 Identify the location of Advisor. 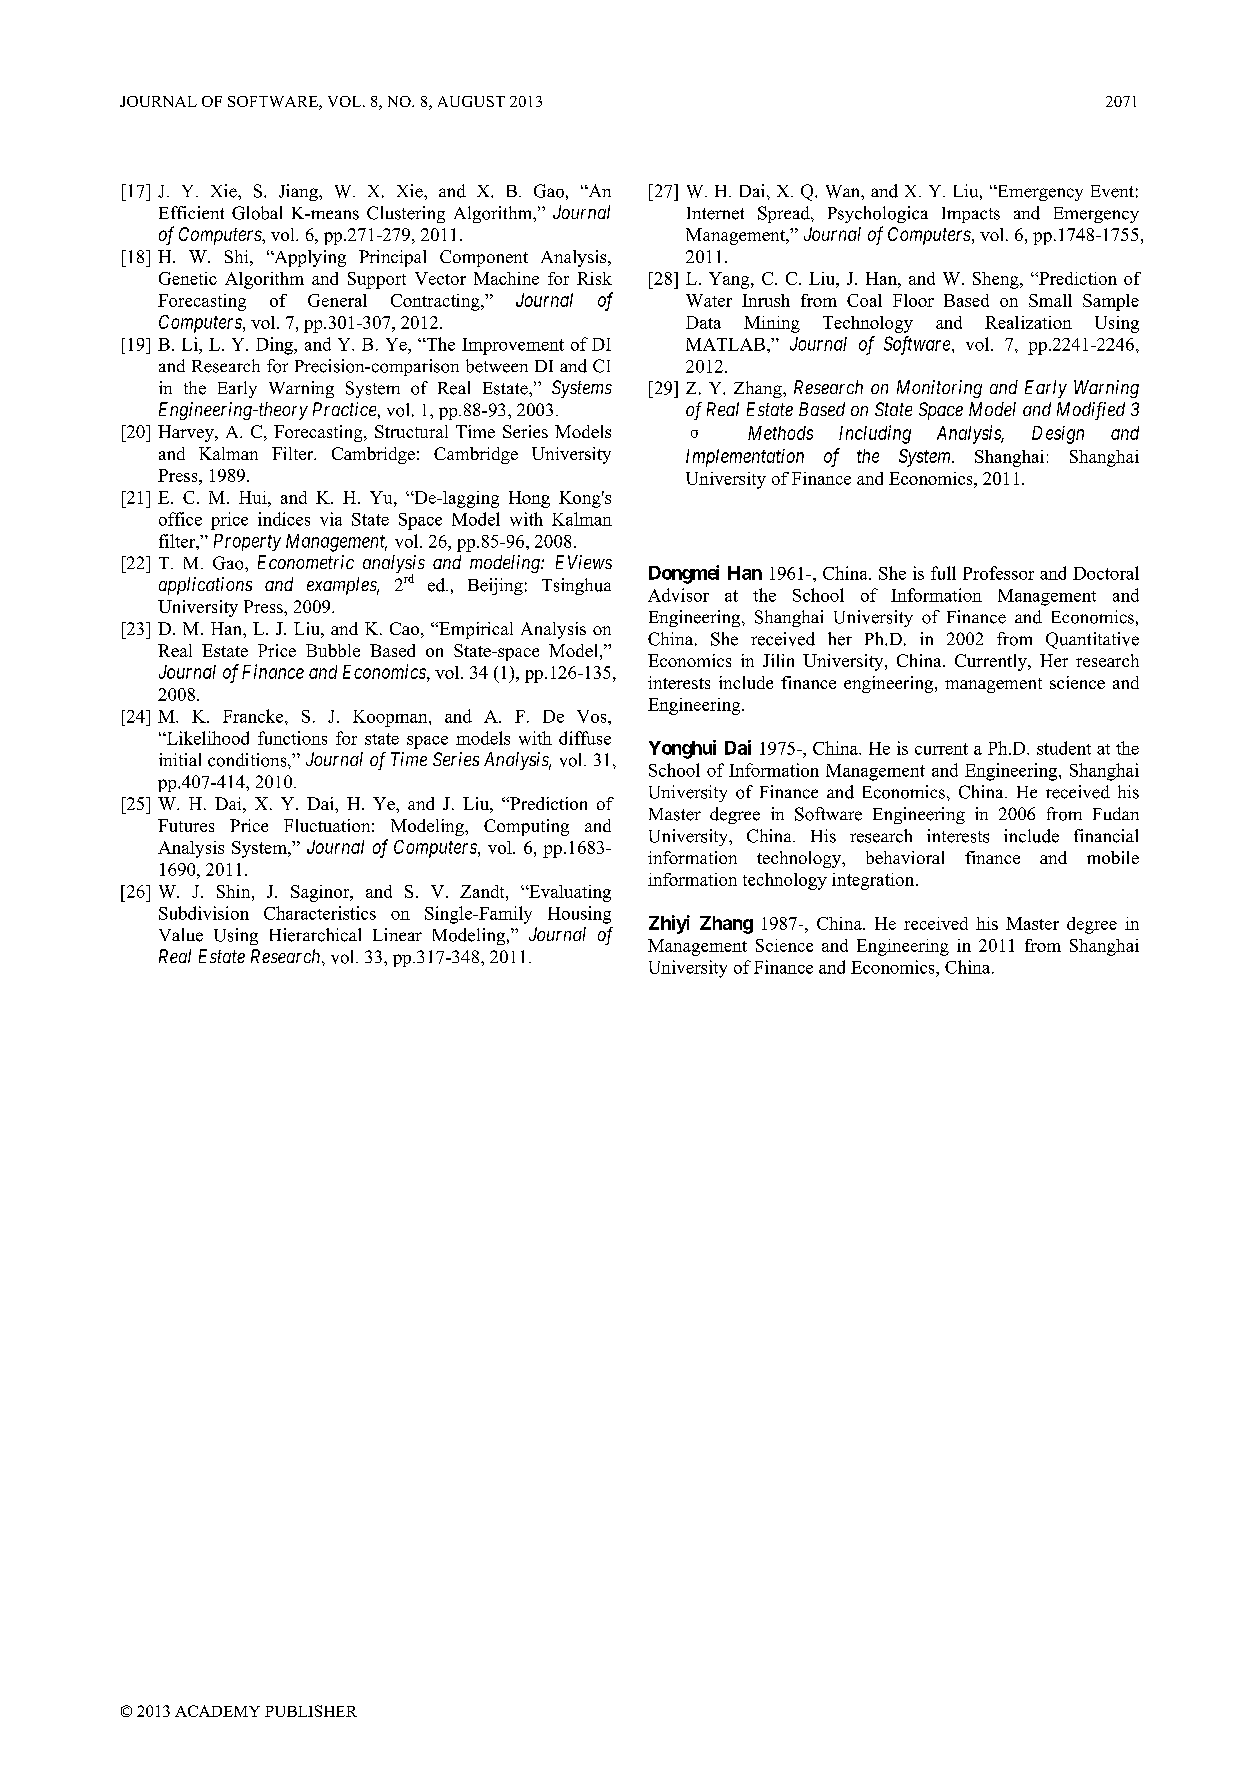
(678, 595).
